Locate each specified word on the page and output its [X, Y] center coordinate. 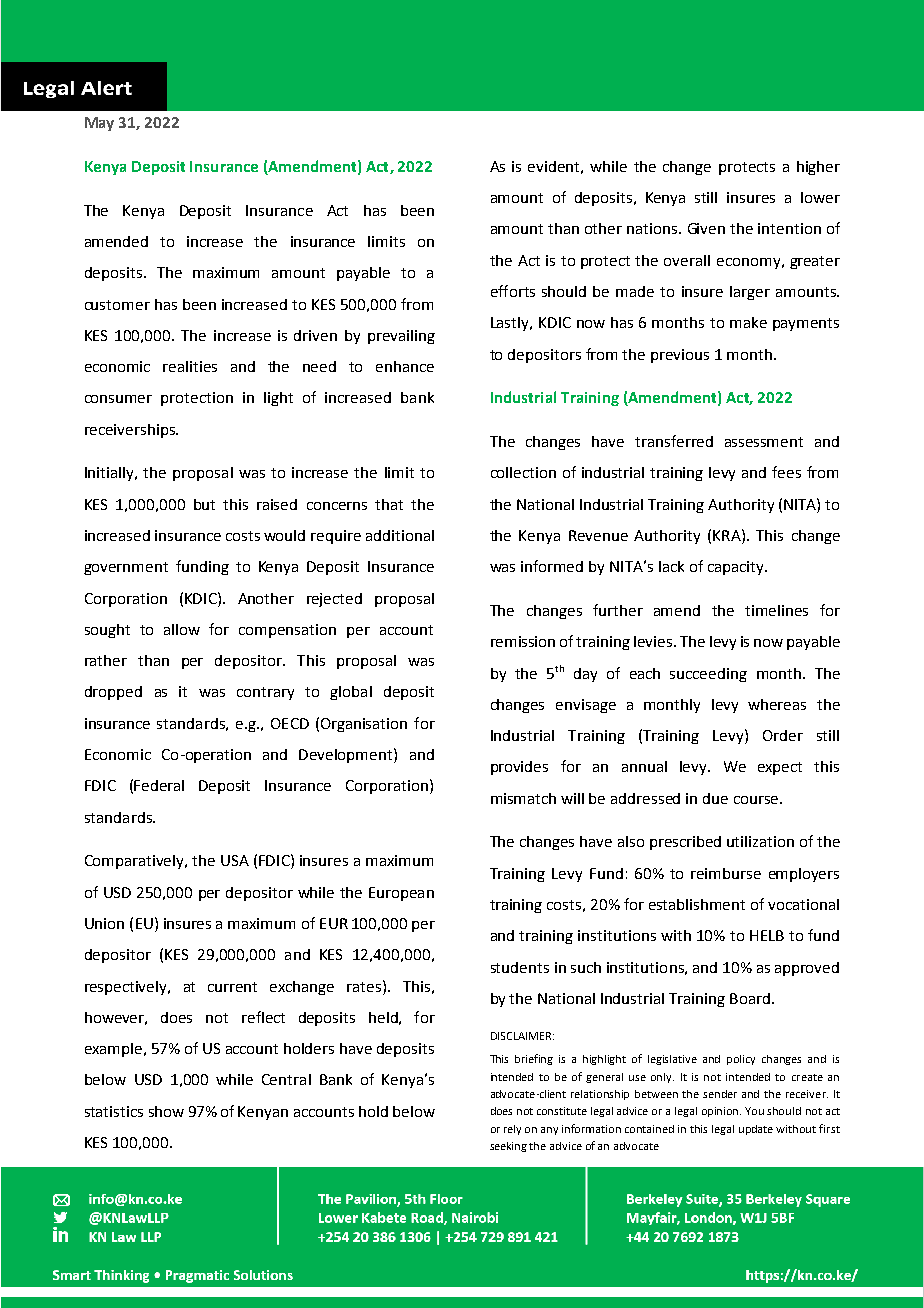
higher [818, 168]
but [204, 504]
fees [786, 472]
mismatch [523, 798]
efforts [513, 291]
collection [523, 472]
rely [512, 1130]
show [166, 1111]
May [99, 124]
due [715, 798]
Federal [159, 785]
